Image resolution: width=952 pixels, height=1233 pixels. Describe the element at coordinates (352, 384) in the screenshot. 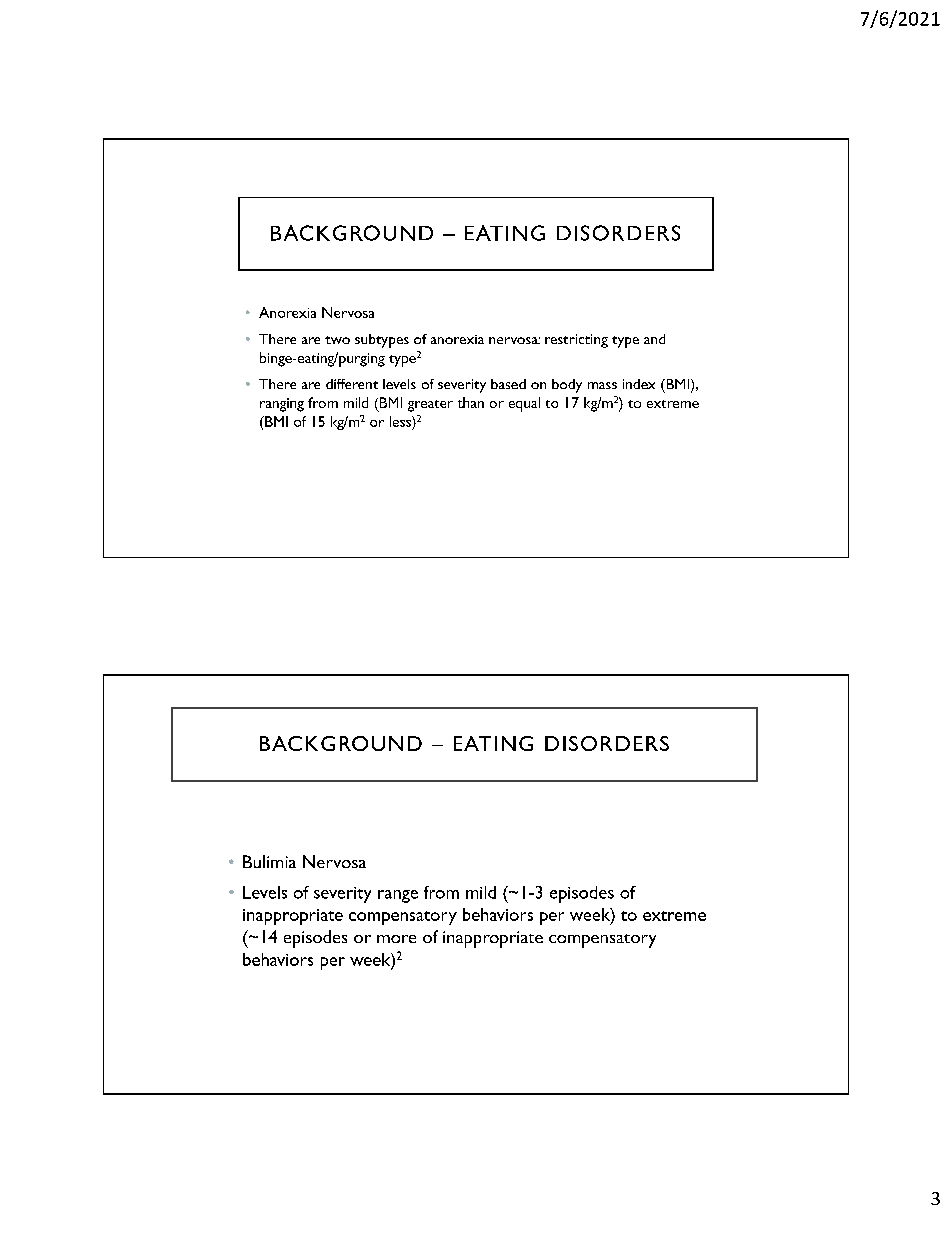

I see `different` at that location.
